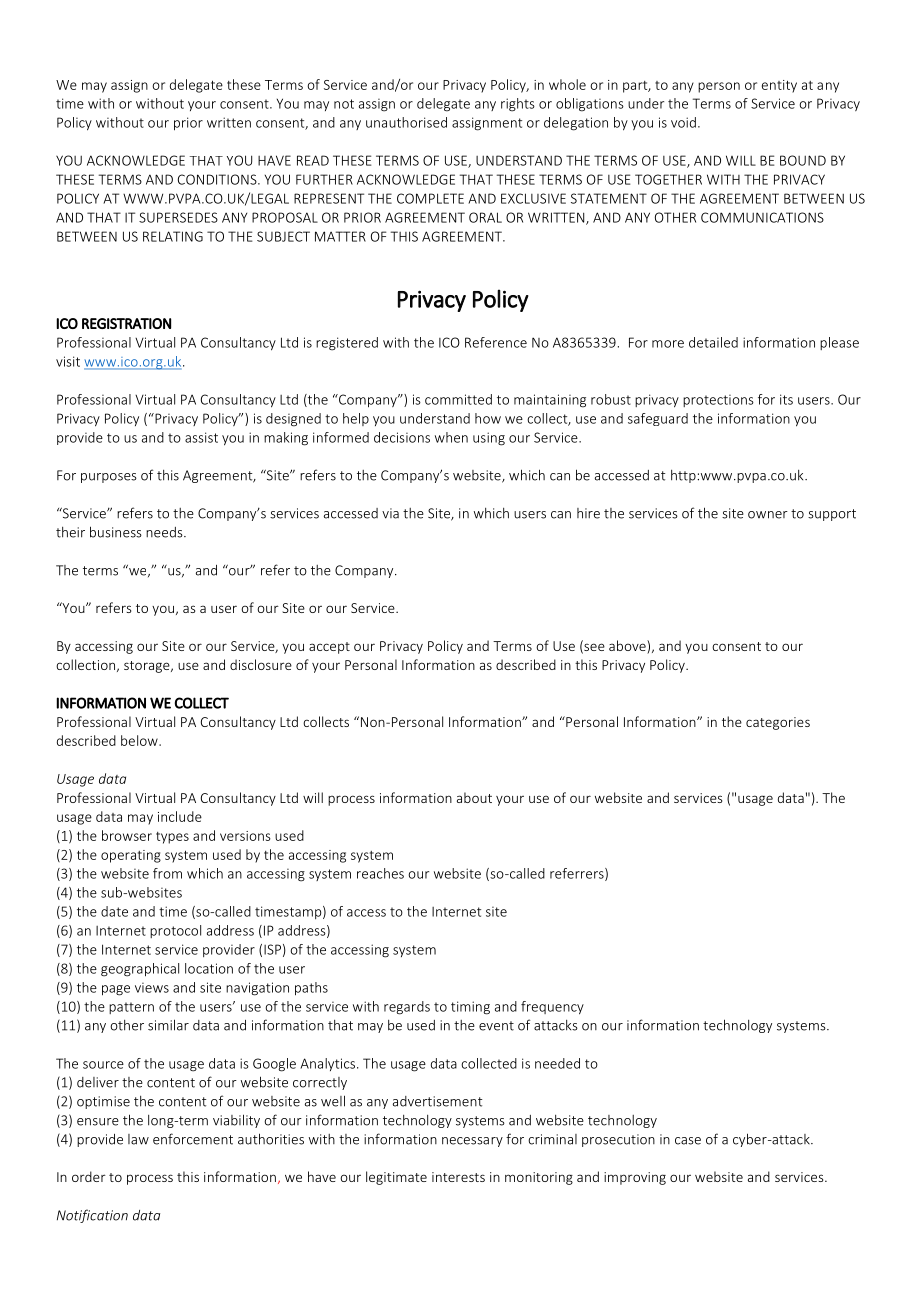  What do you see at coordinates (779, 86) in the document?
I see `entity` at bounding box center [779, 86].
